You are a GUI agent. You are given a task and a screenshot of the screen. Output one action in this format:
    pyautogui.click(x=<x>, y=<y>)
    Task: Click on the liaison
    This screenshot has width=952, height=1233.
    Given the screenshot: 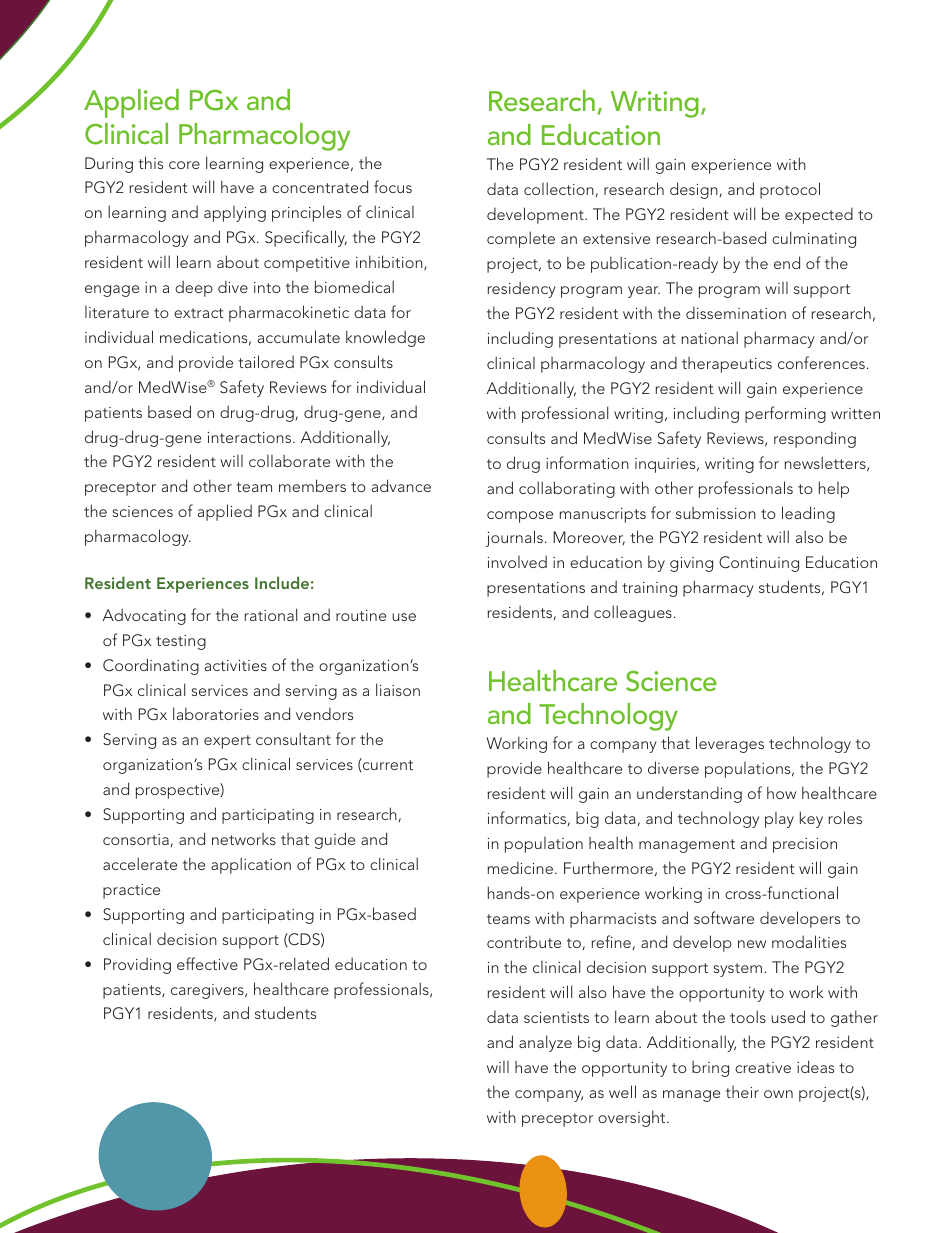 What is the action you would take?
    pyautogui.click(x=398, y=689)
